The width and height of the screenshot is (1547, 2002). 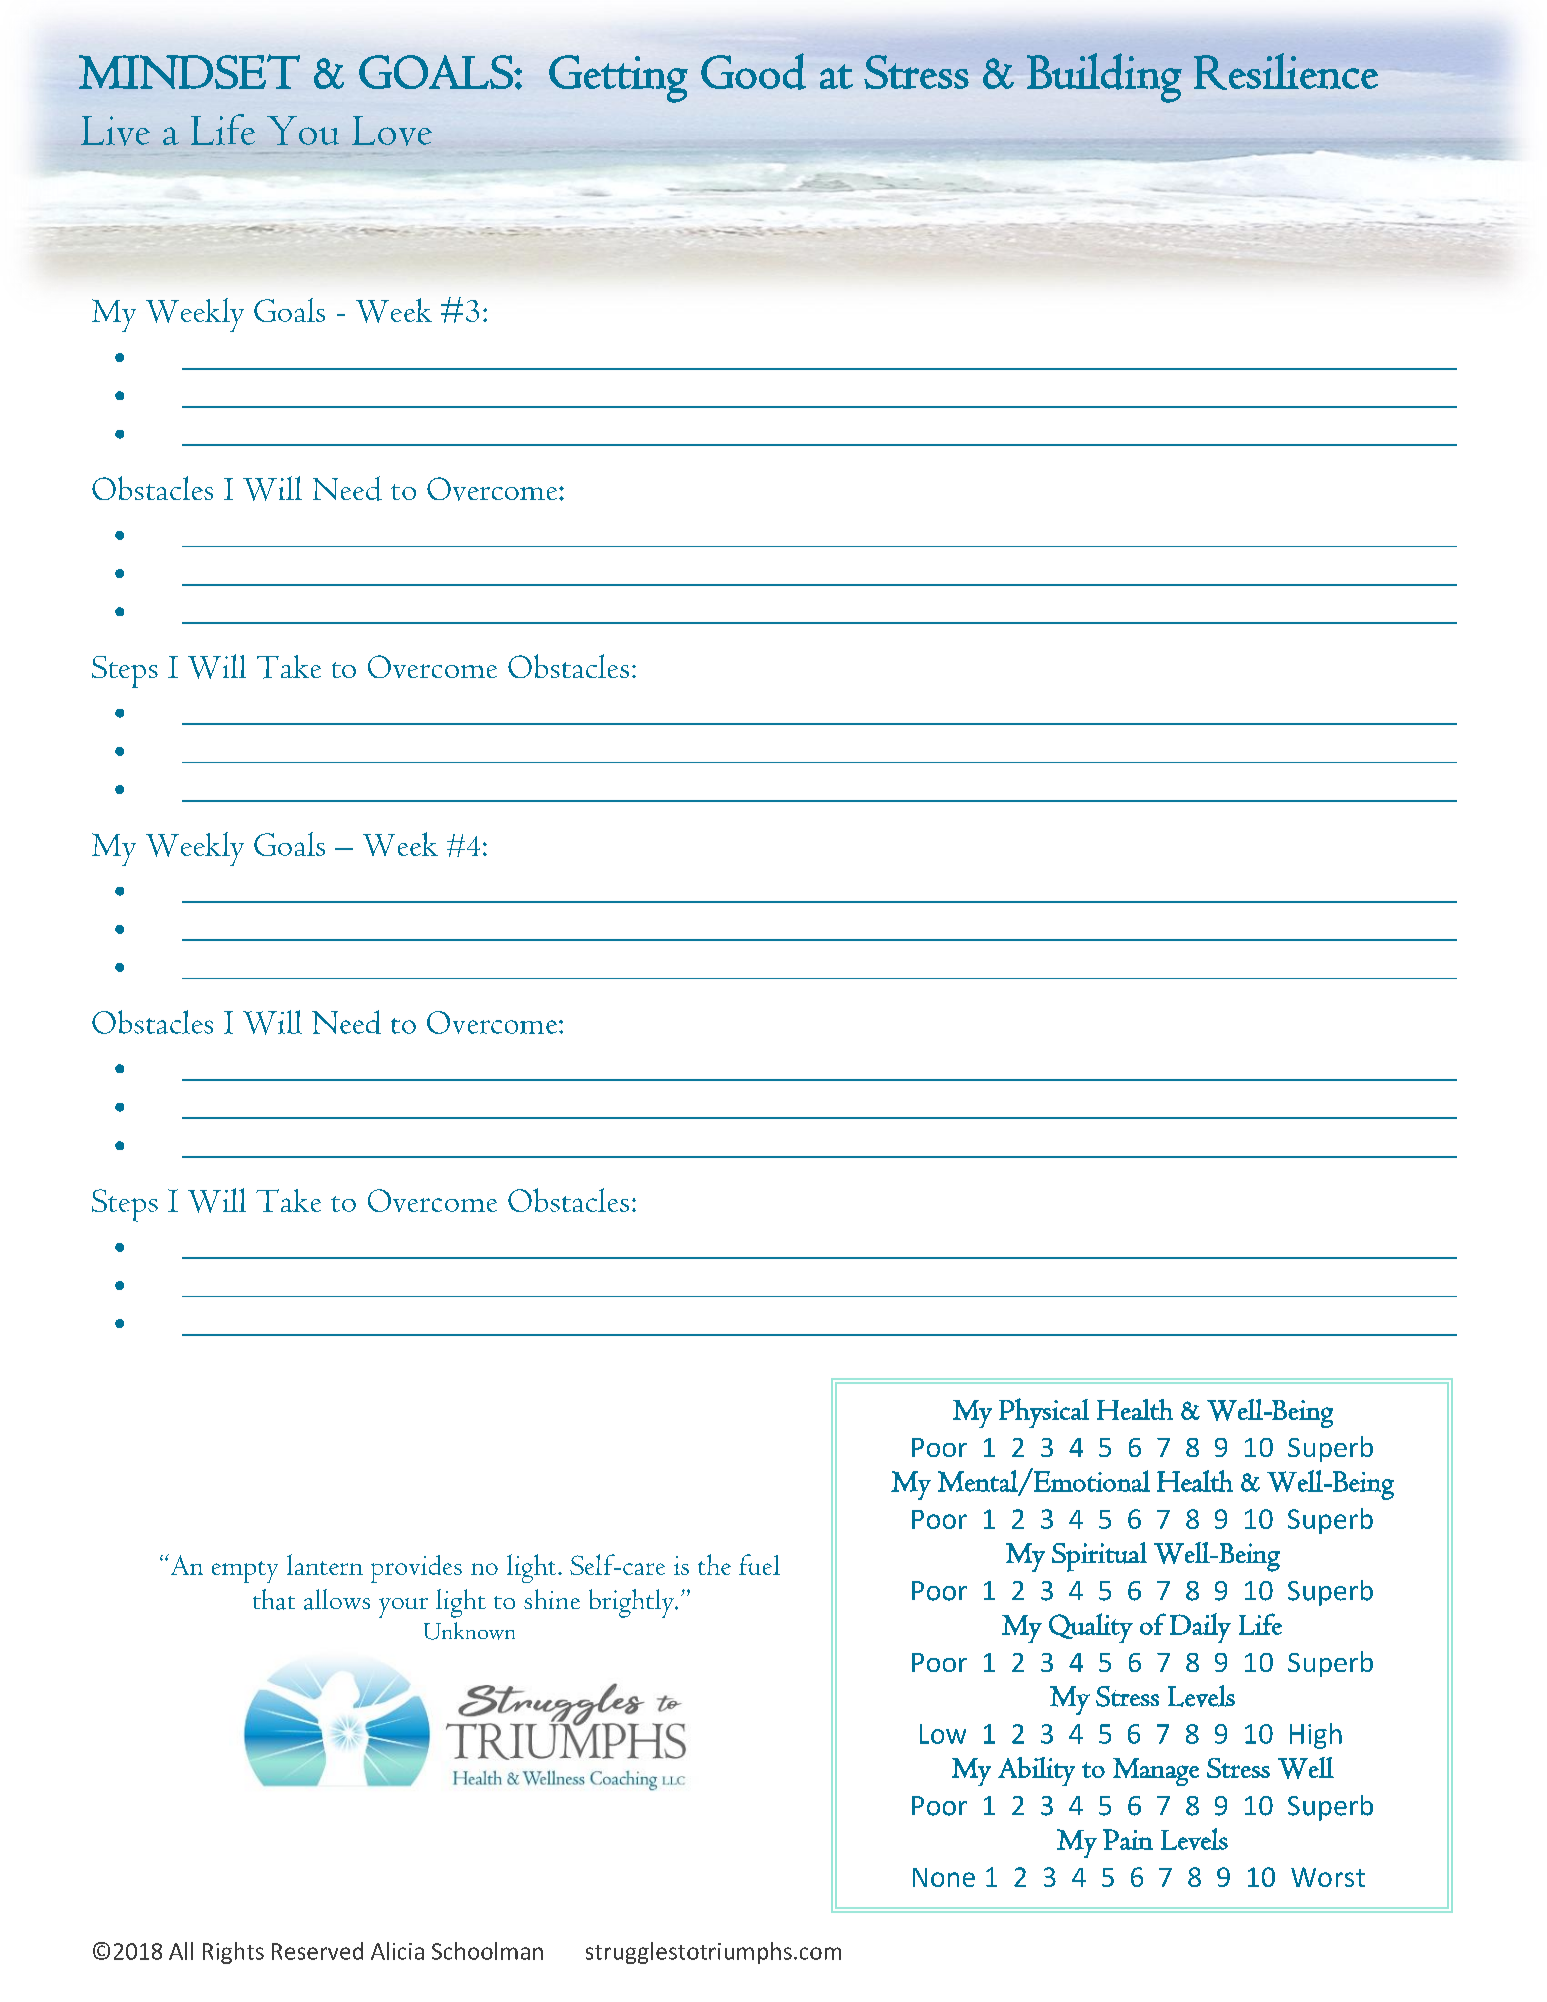 I want to click on Good, so click(x=753, y=71).
